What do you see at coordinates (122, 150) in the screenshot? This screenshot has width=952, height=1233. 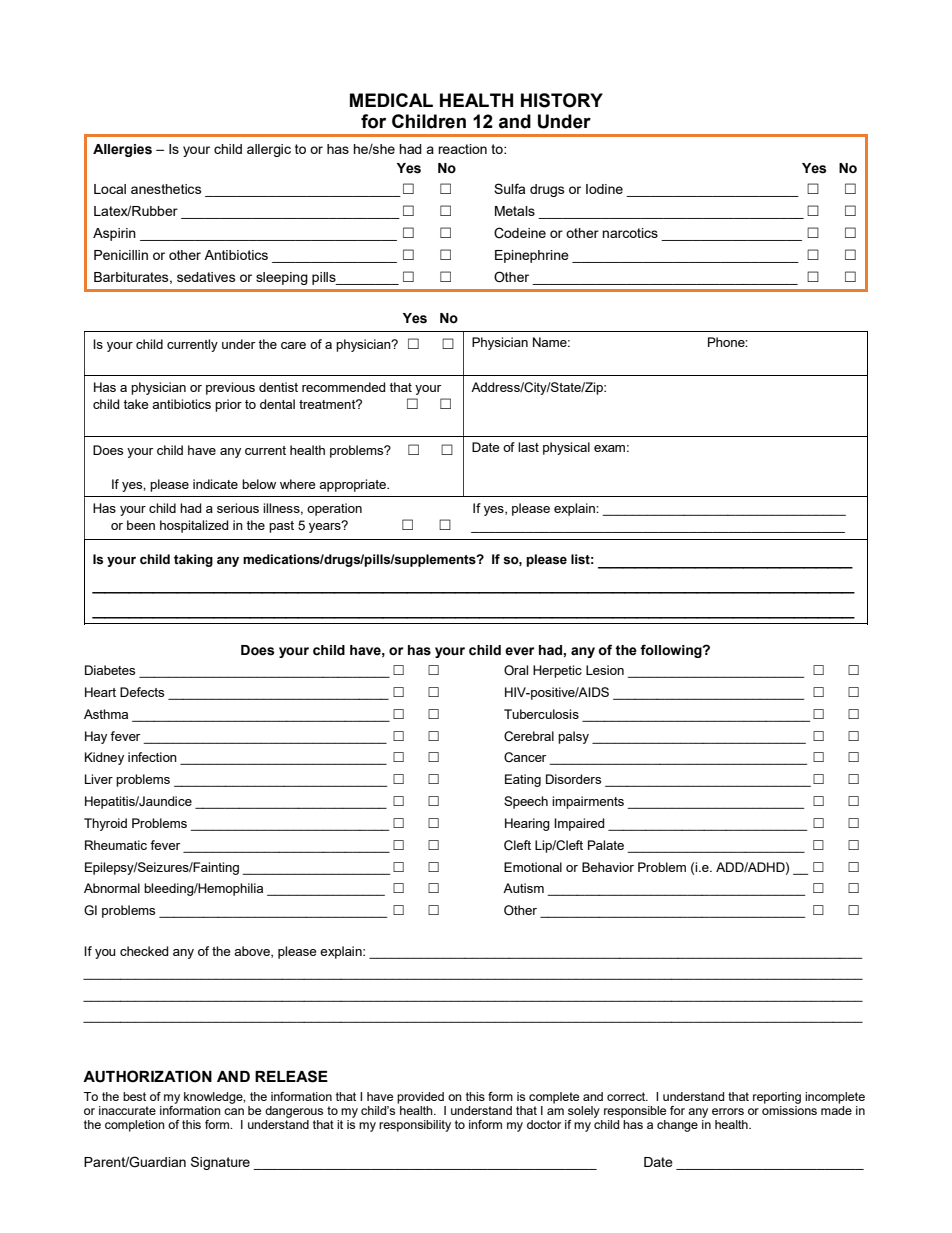 I see `Allergies` at bounding box center [122, 150].
